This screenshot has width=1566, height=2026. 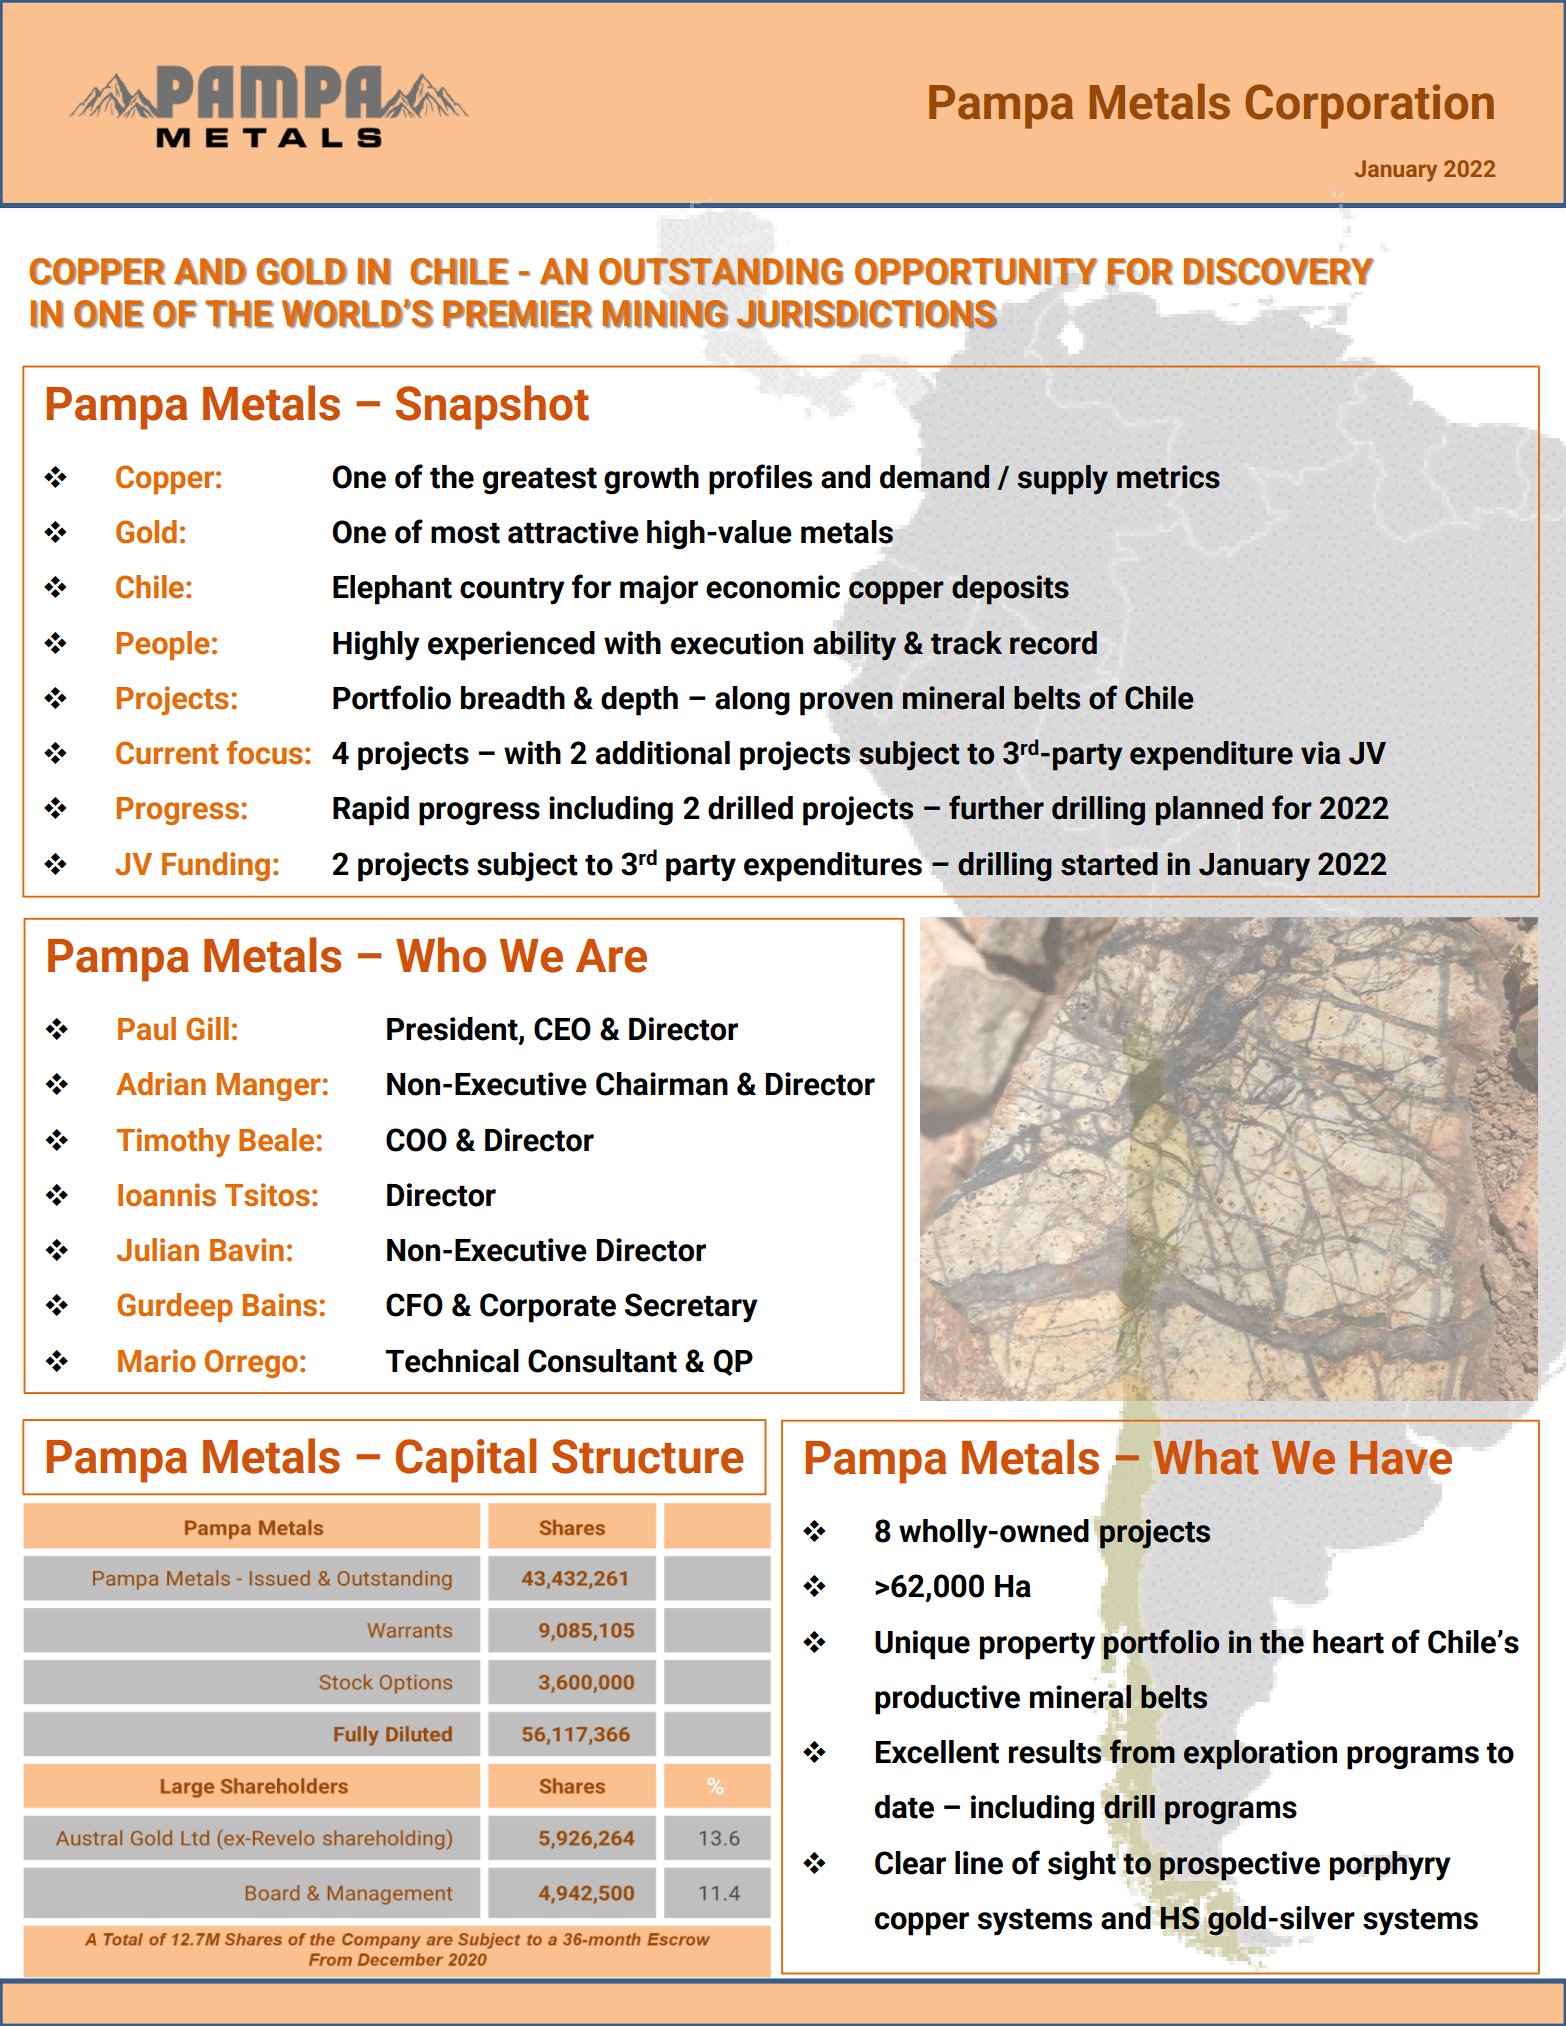 What do you see at coordinates (663, 753) in the screenshot?
I see `additional` at bounding box center [663, 753].
